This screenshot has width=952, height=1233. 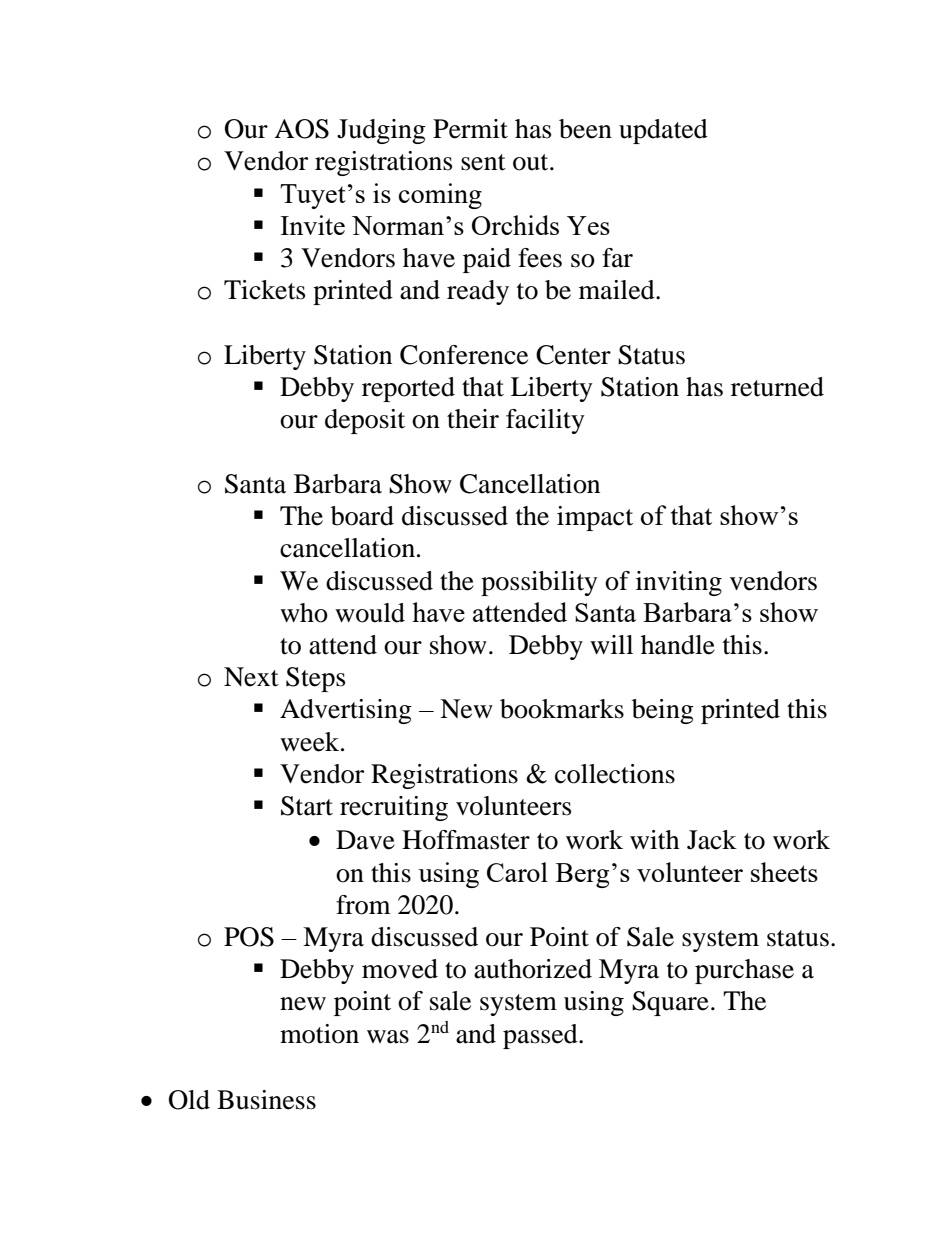 What do you see at coordinates (301, 129) in the screenshot?
I see `AOS` at bounding box center [301, 129].
